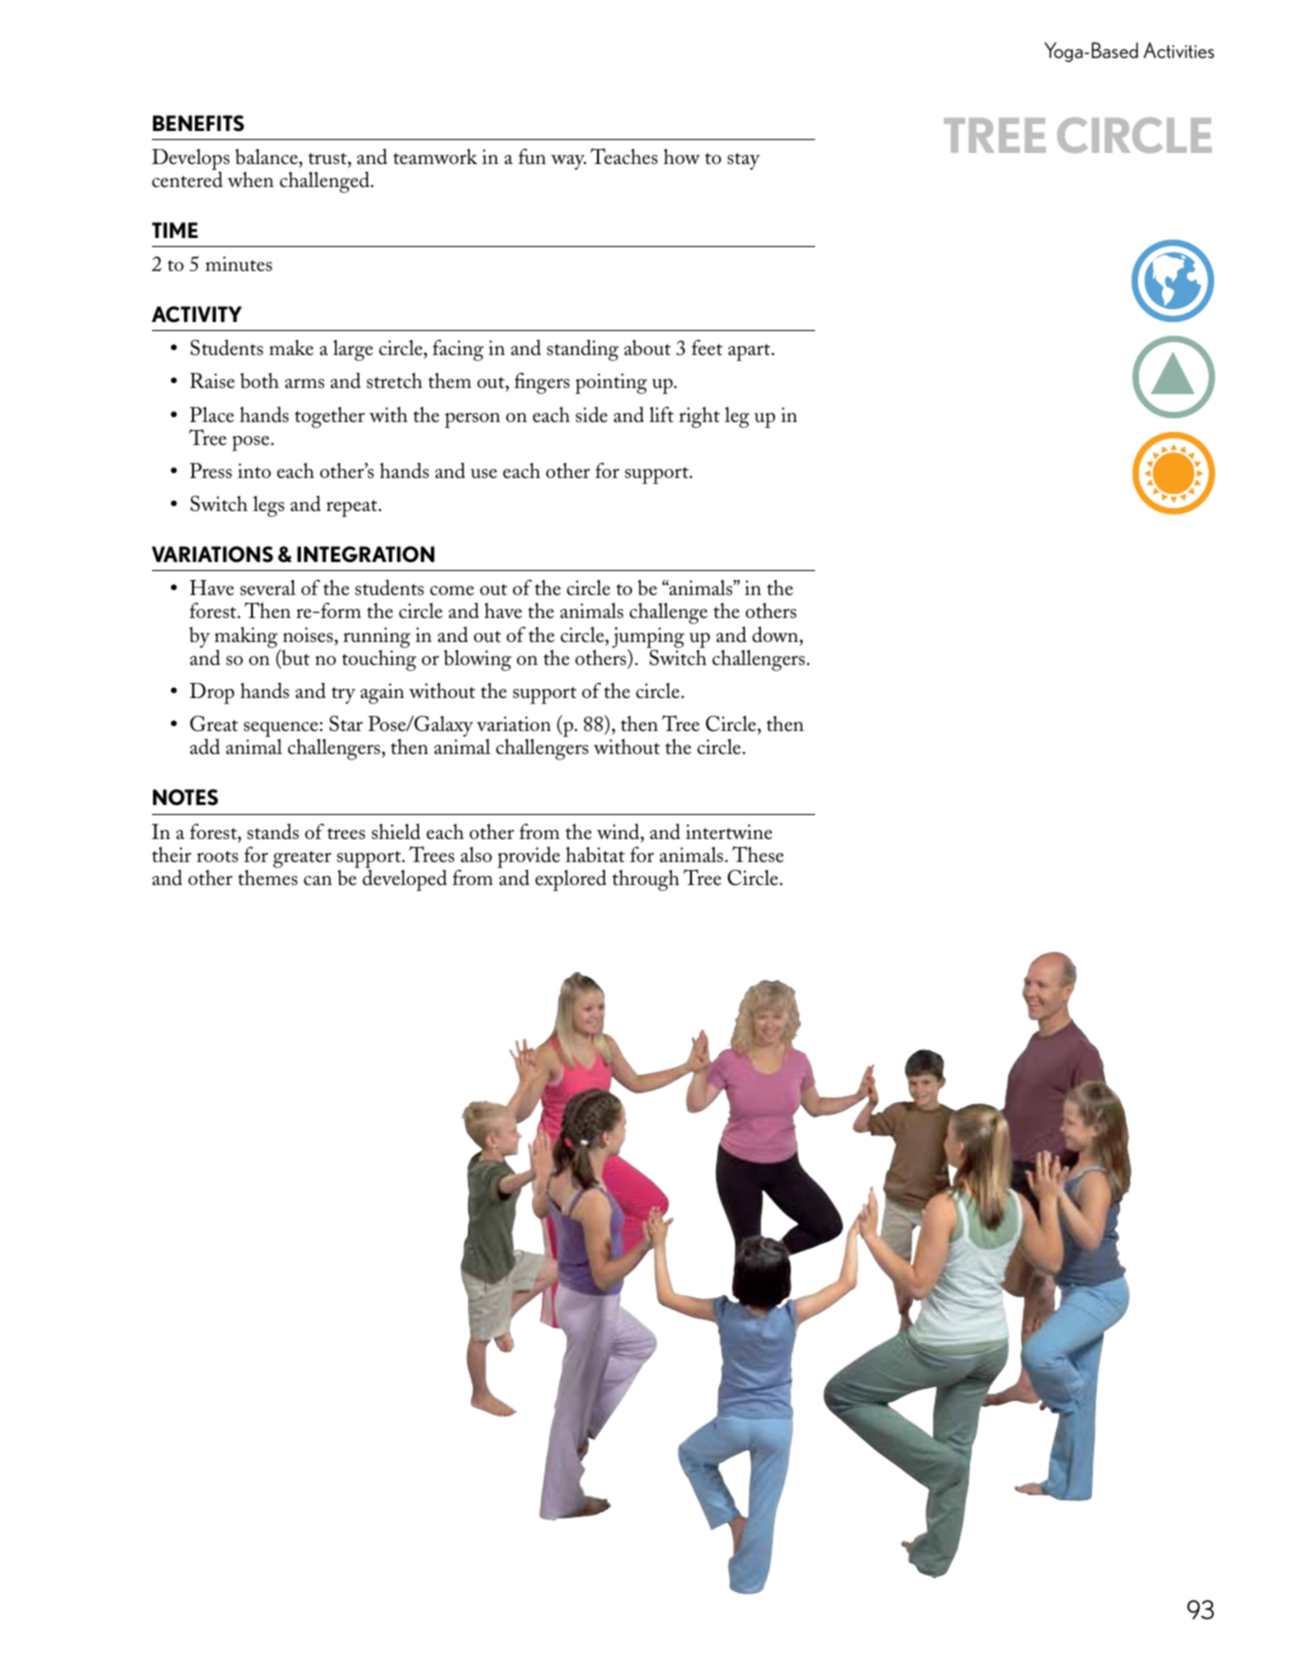 This document has height=1671, width=1291. Describe the element at coordinates (647, 348) in the document. I see `about` at that location.
